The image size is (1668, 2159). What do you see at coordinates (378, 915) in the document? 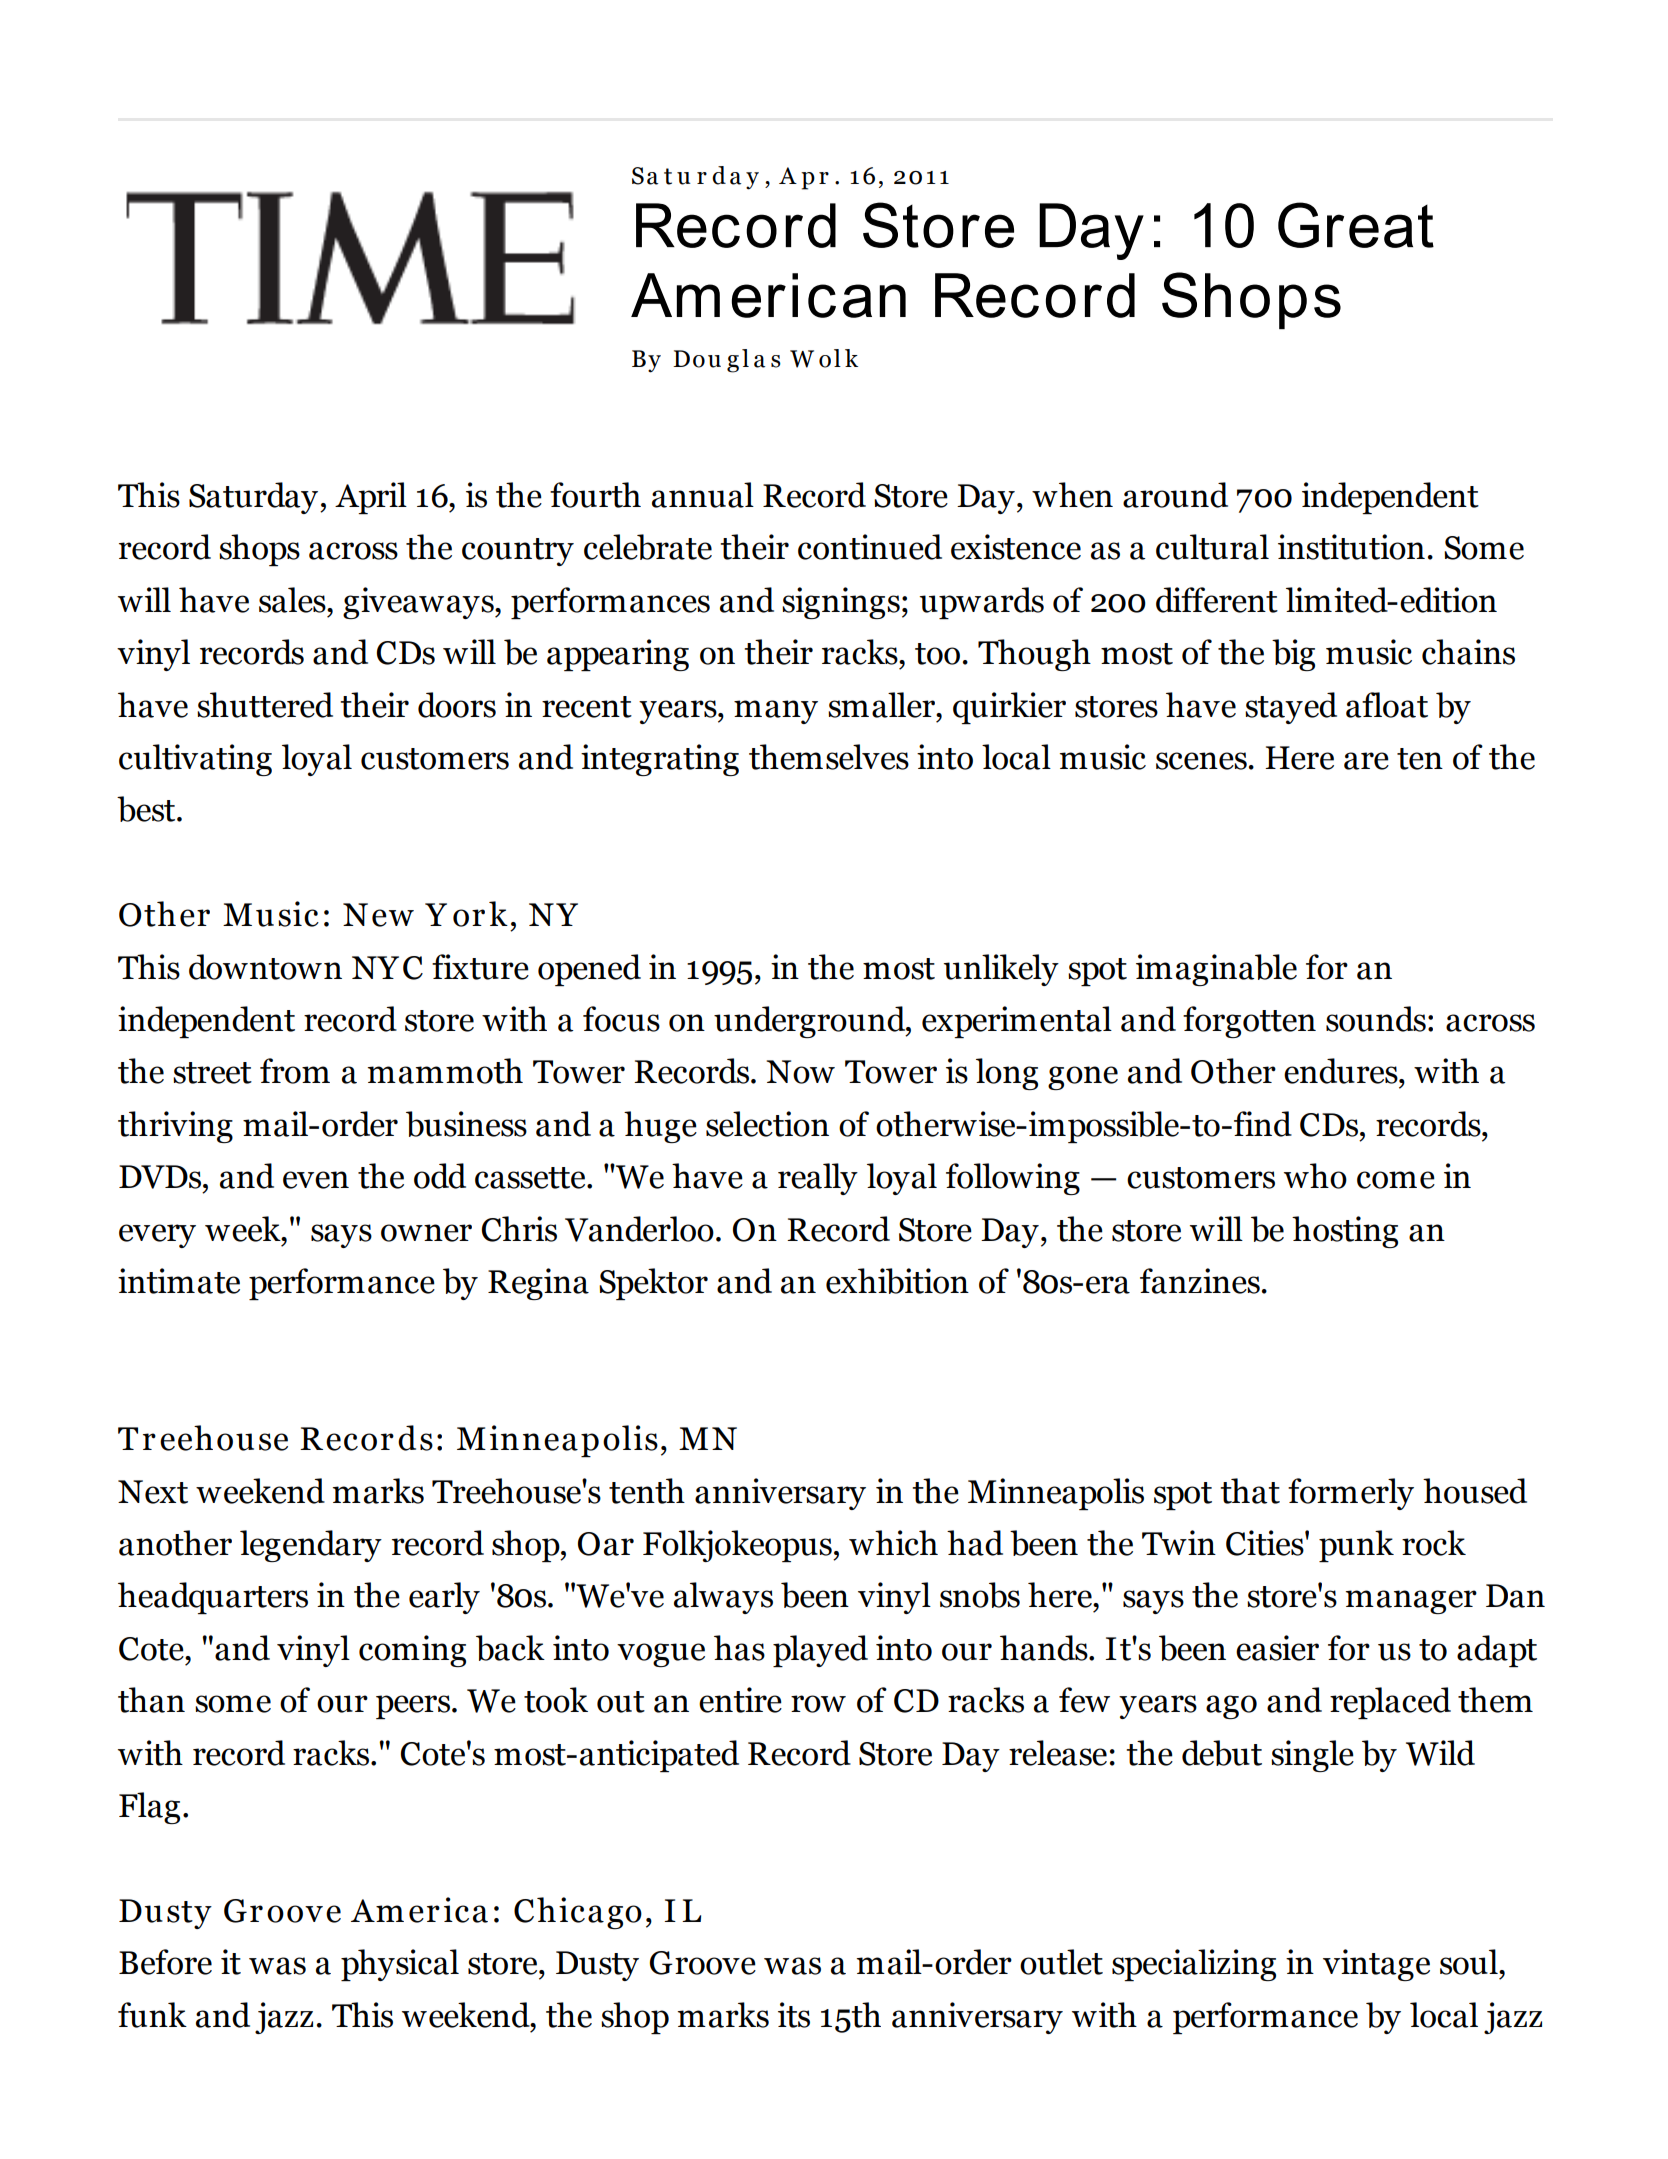
I see `New` at bounding box center [378, 915].
